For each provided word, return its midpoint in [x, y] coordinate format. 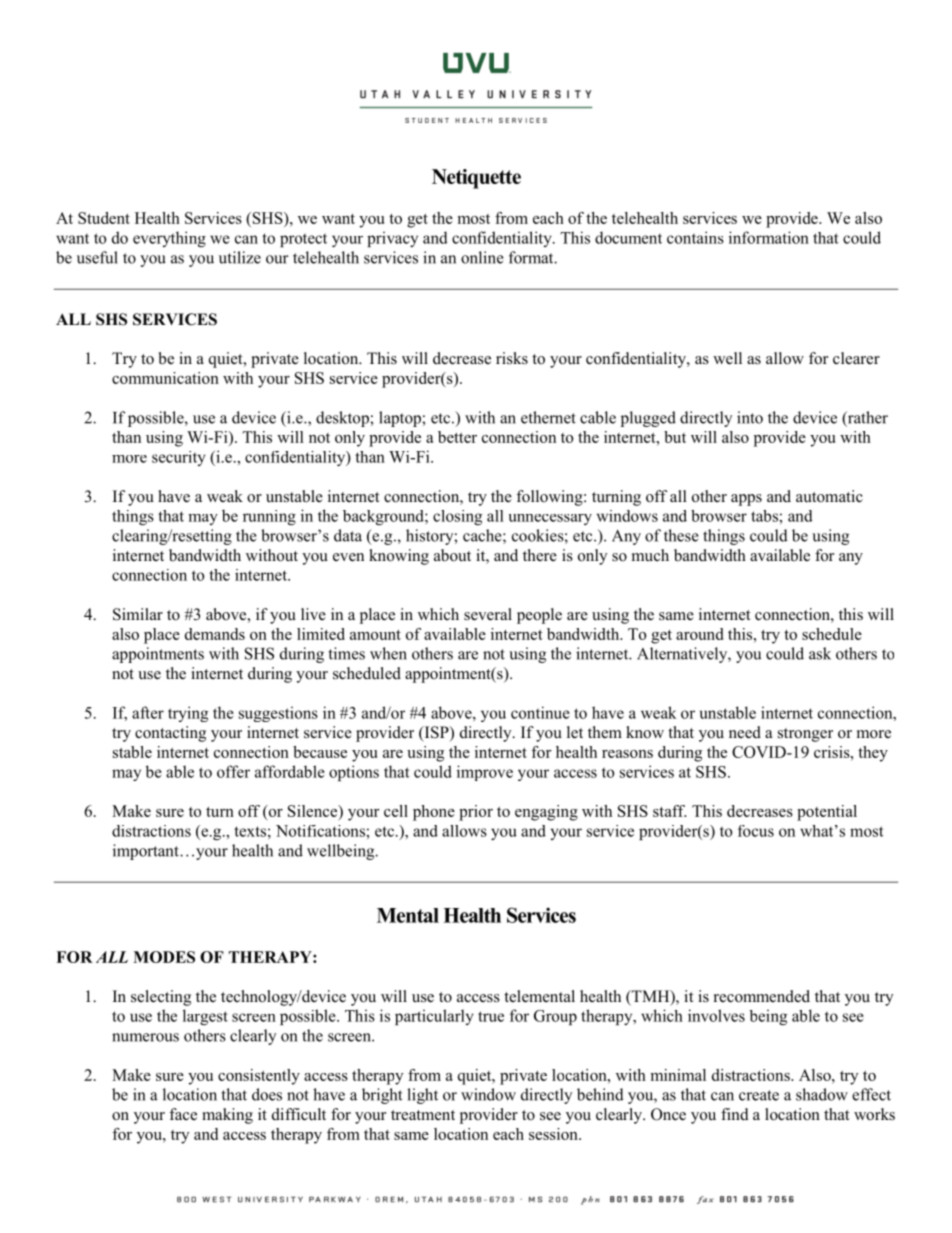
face [183, 1114]
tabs [765, 516]
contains [695, 237]
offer [233, 771]
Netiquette [476, 179]
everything [169, 239]
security [179, 458]
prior [476, 813]
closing [457, 517]
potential [827, 813]
